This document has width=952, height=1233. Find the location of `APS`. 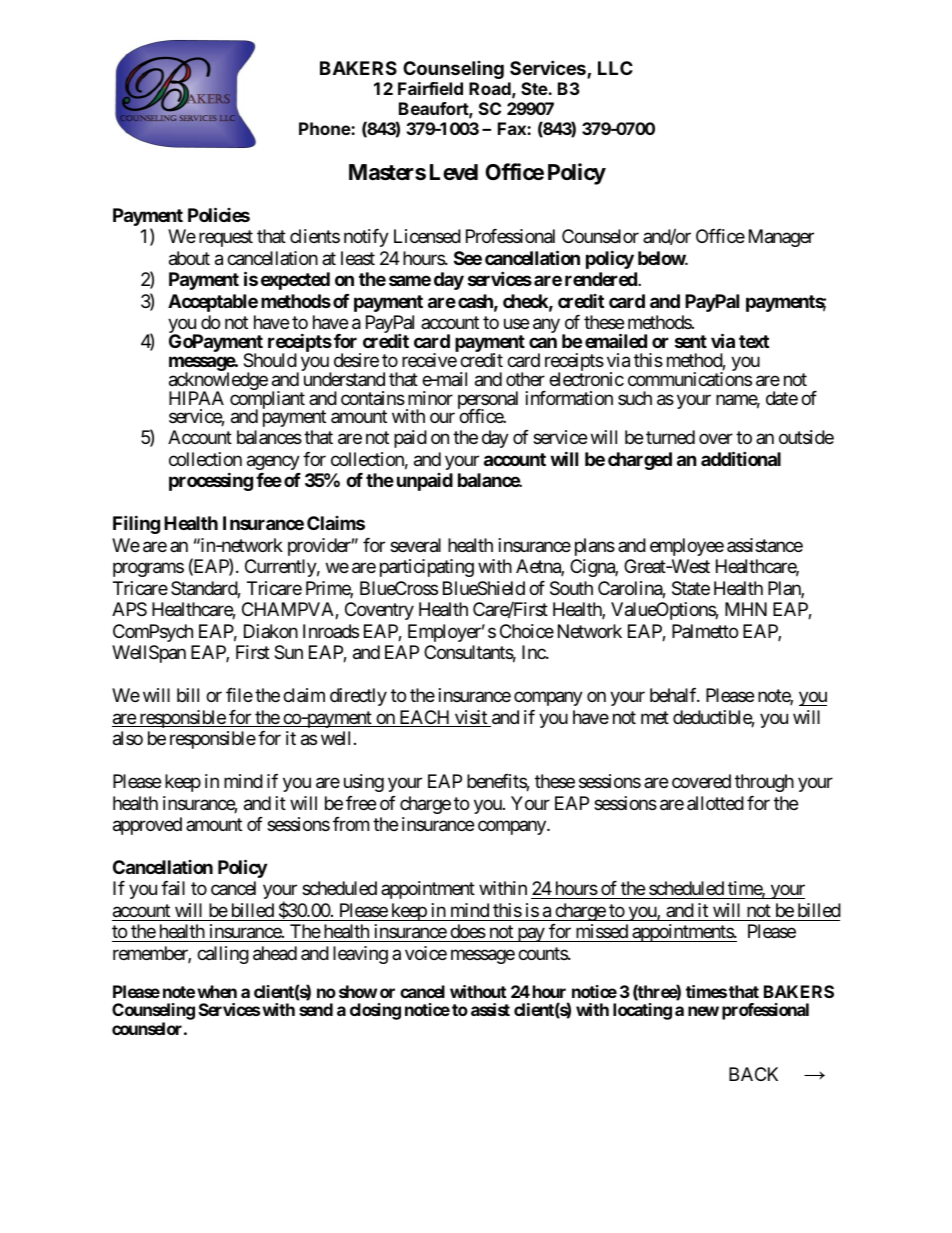

APS is located at coordinates (129, 609).
